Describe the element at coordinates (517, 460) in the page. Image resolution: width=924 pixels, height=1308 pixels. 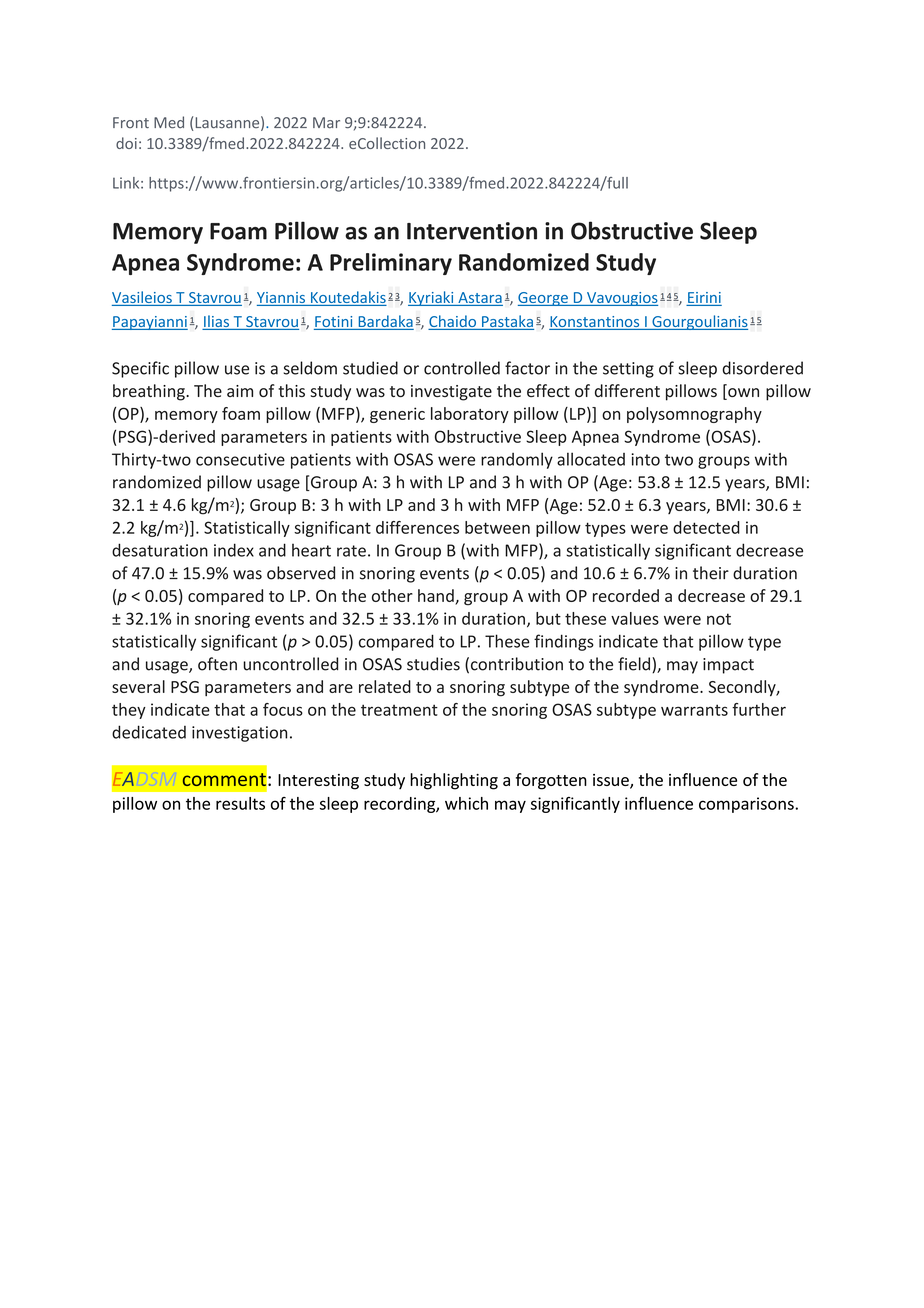
I see `randomly` at that location.
